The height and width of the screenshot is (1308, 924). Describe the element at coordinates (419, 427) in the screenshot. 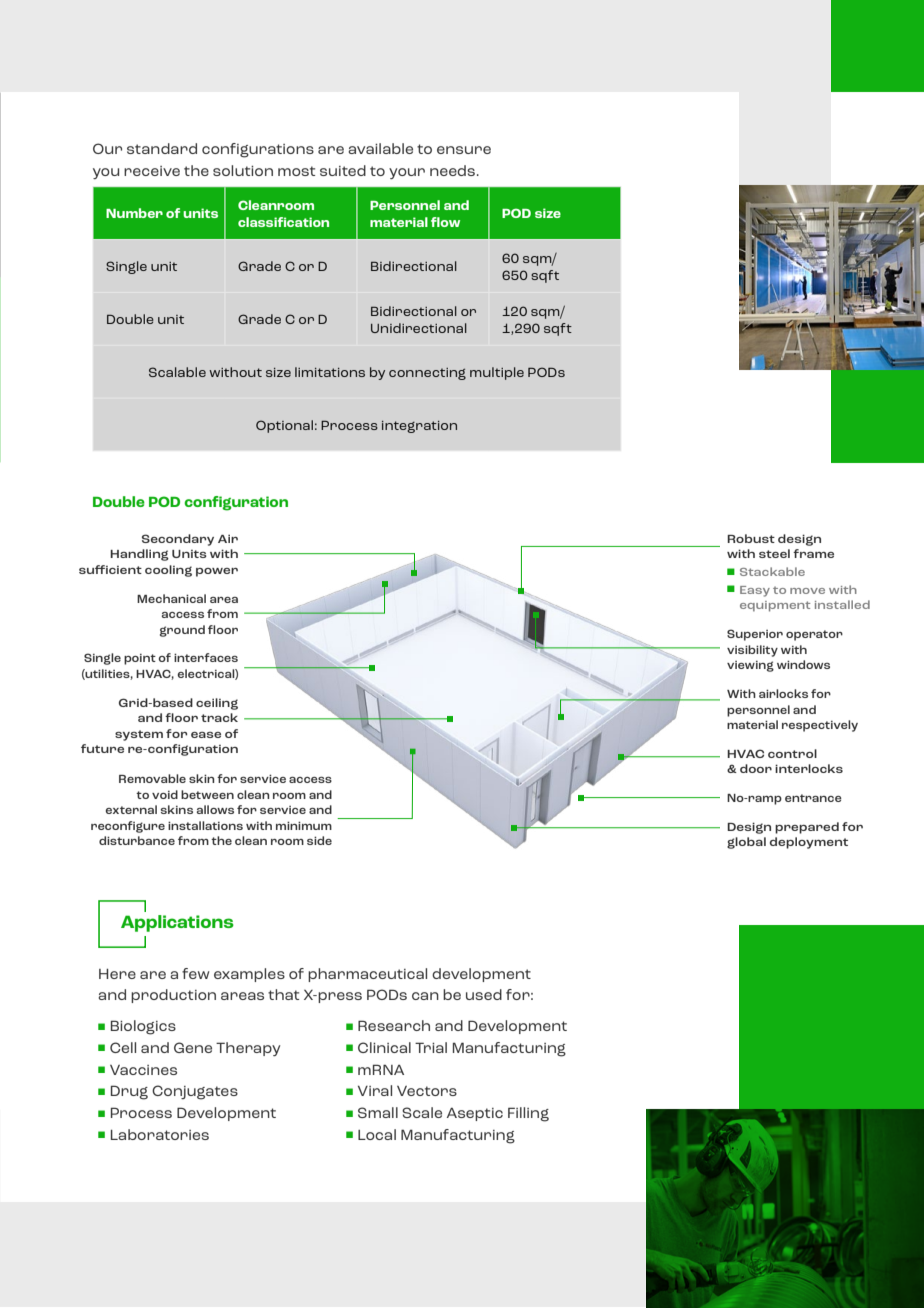

I see `integration` at that location.
